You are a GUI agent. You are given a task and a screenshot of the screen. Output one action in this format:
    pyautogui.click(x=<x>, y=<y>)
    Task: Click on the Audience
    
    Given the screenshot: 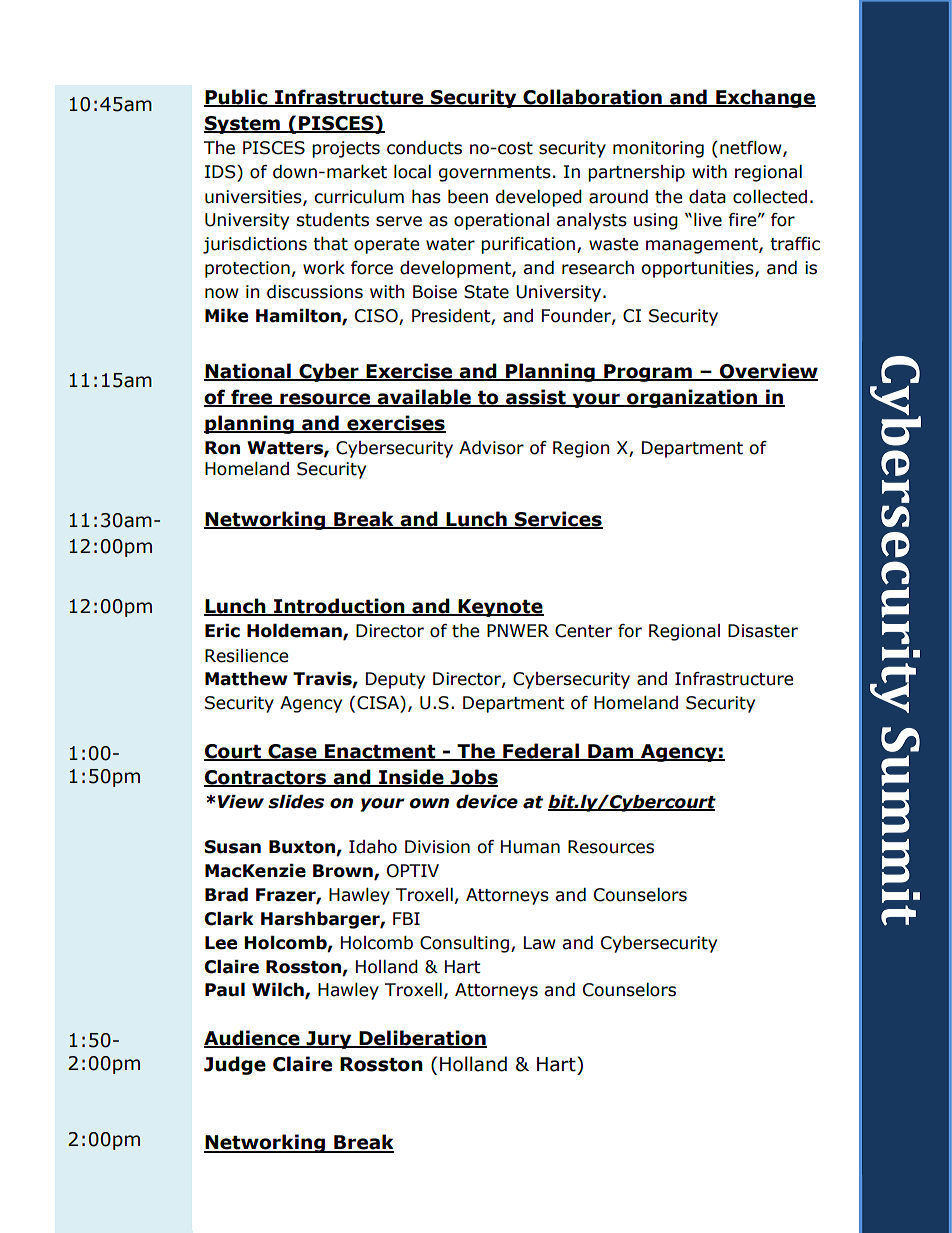 What is the action you would take?
    pyautogui.click(x=253, y=1039)
